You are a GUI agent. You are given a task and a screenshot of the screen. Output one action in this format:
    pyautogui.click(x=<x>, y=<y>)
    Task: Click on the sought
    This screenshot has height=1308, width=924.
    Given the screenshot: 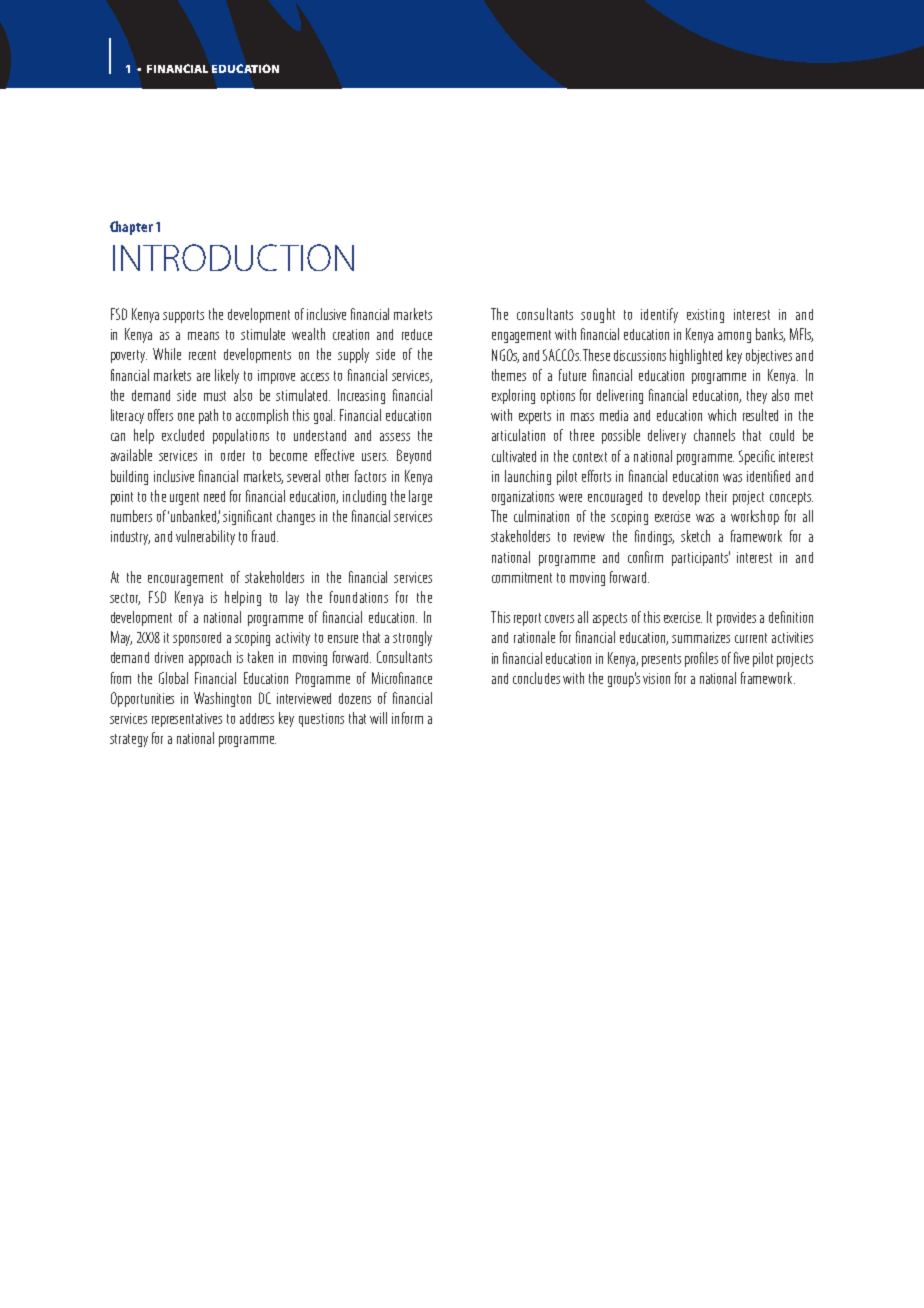 What is the action you would take?
    pyautogui.click(x=598, y=315)
